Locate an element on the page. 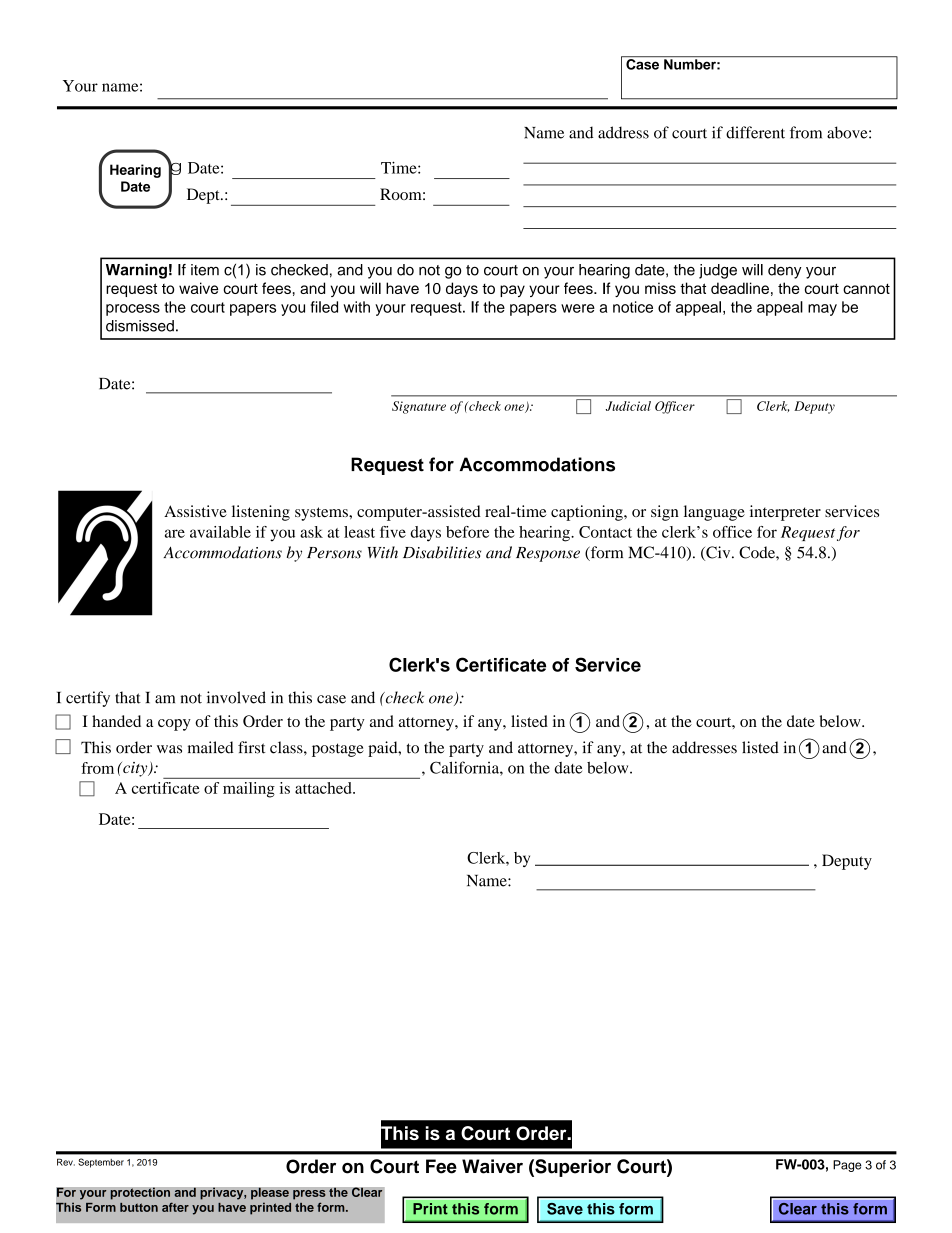 This page has width=952, height=1233. Disabilities is located at coordinates (442, 552).
